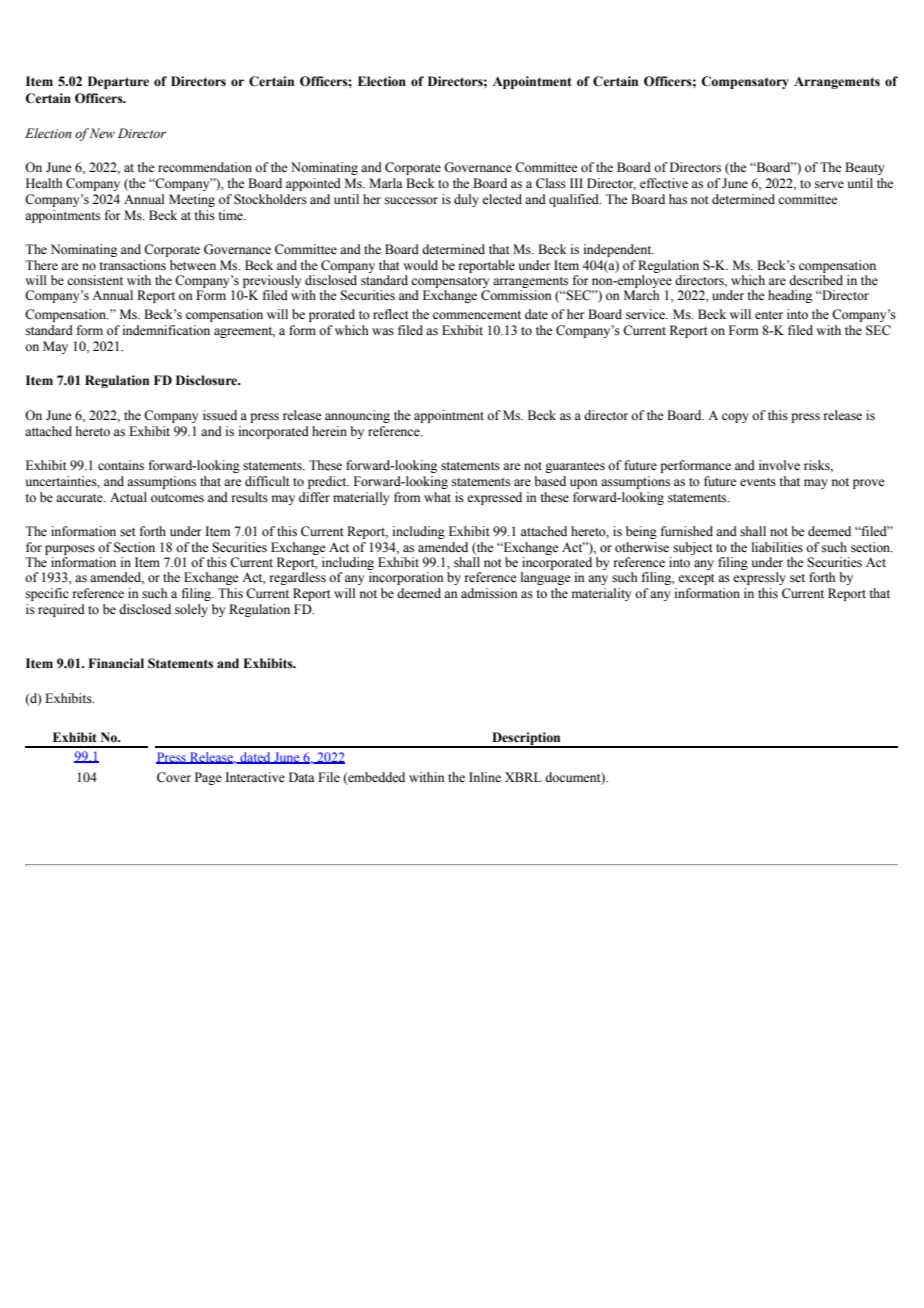  Describe the element at coordinates (386, 183) in the screenshot. I see `Marla` at that location.
